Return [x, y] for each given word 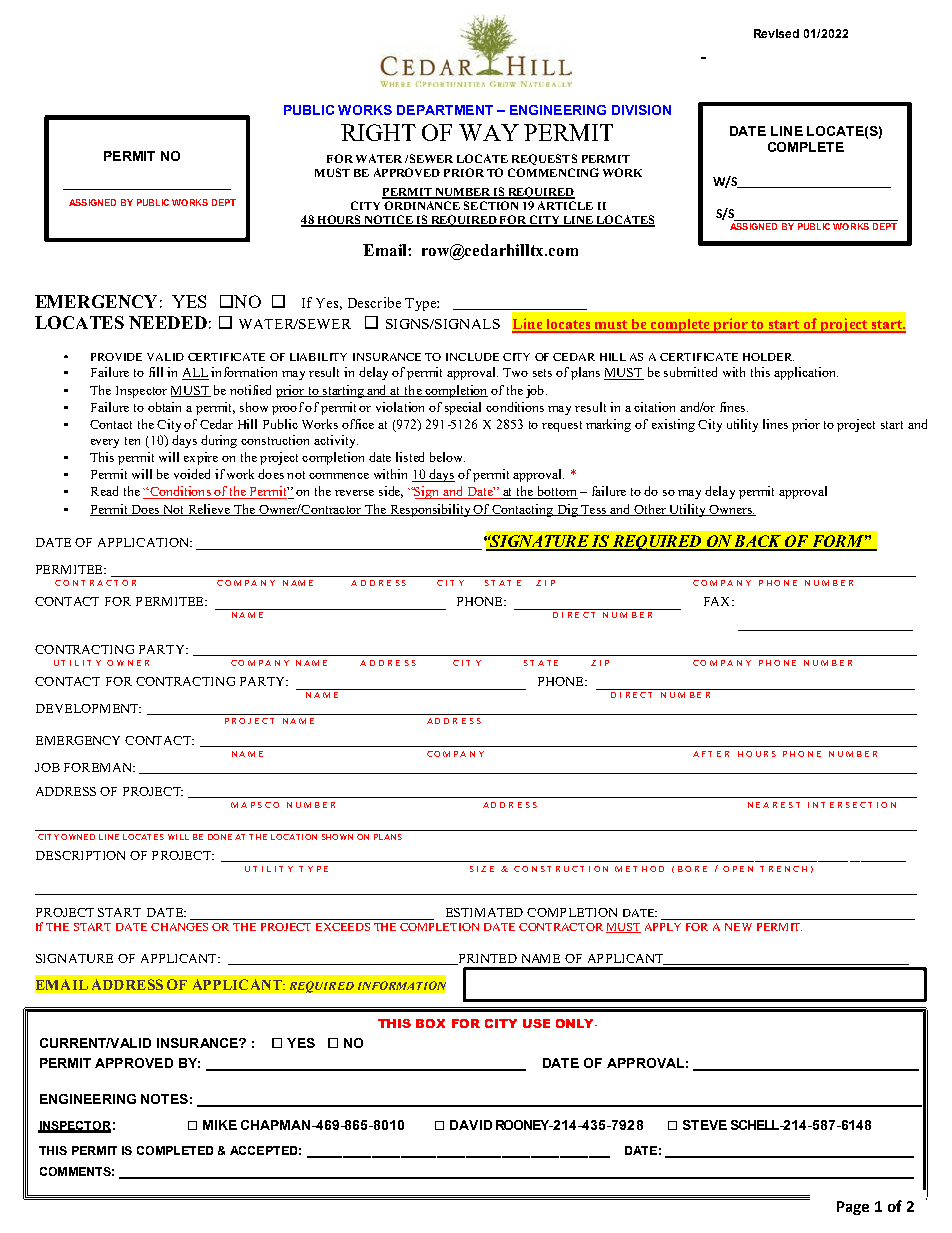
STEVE [705, 1125]
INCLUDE [472, 357]
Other [650, 510]
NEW [738, 927]
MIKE [220, 1125]
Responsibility [430, 510]
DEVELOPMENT [88, 708]
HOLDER [768, 357]
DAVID [471, 1125]
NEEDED [168, 322]
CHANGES [179, 927]
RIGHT [378, 132]
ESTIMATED [484, 912]
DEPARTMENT [445, 110]
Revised [776, 33]
